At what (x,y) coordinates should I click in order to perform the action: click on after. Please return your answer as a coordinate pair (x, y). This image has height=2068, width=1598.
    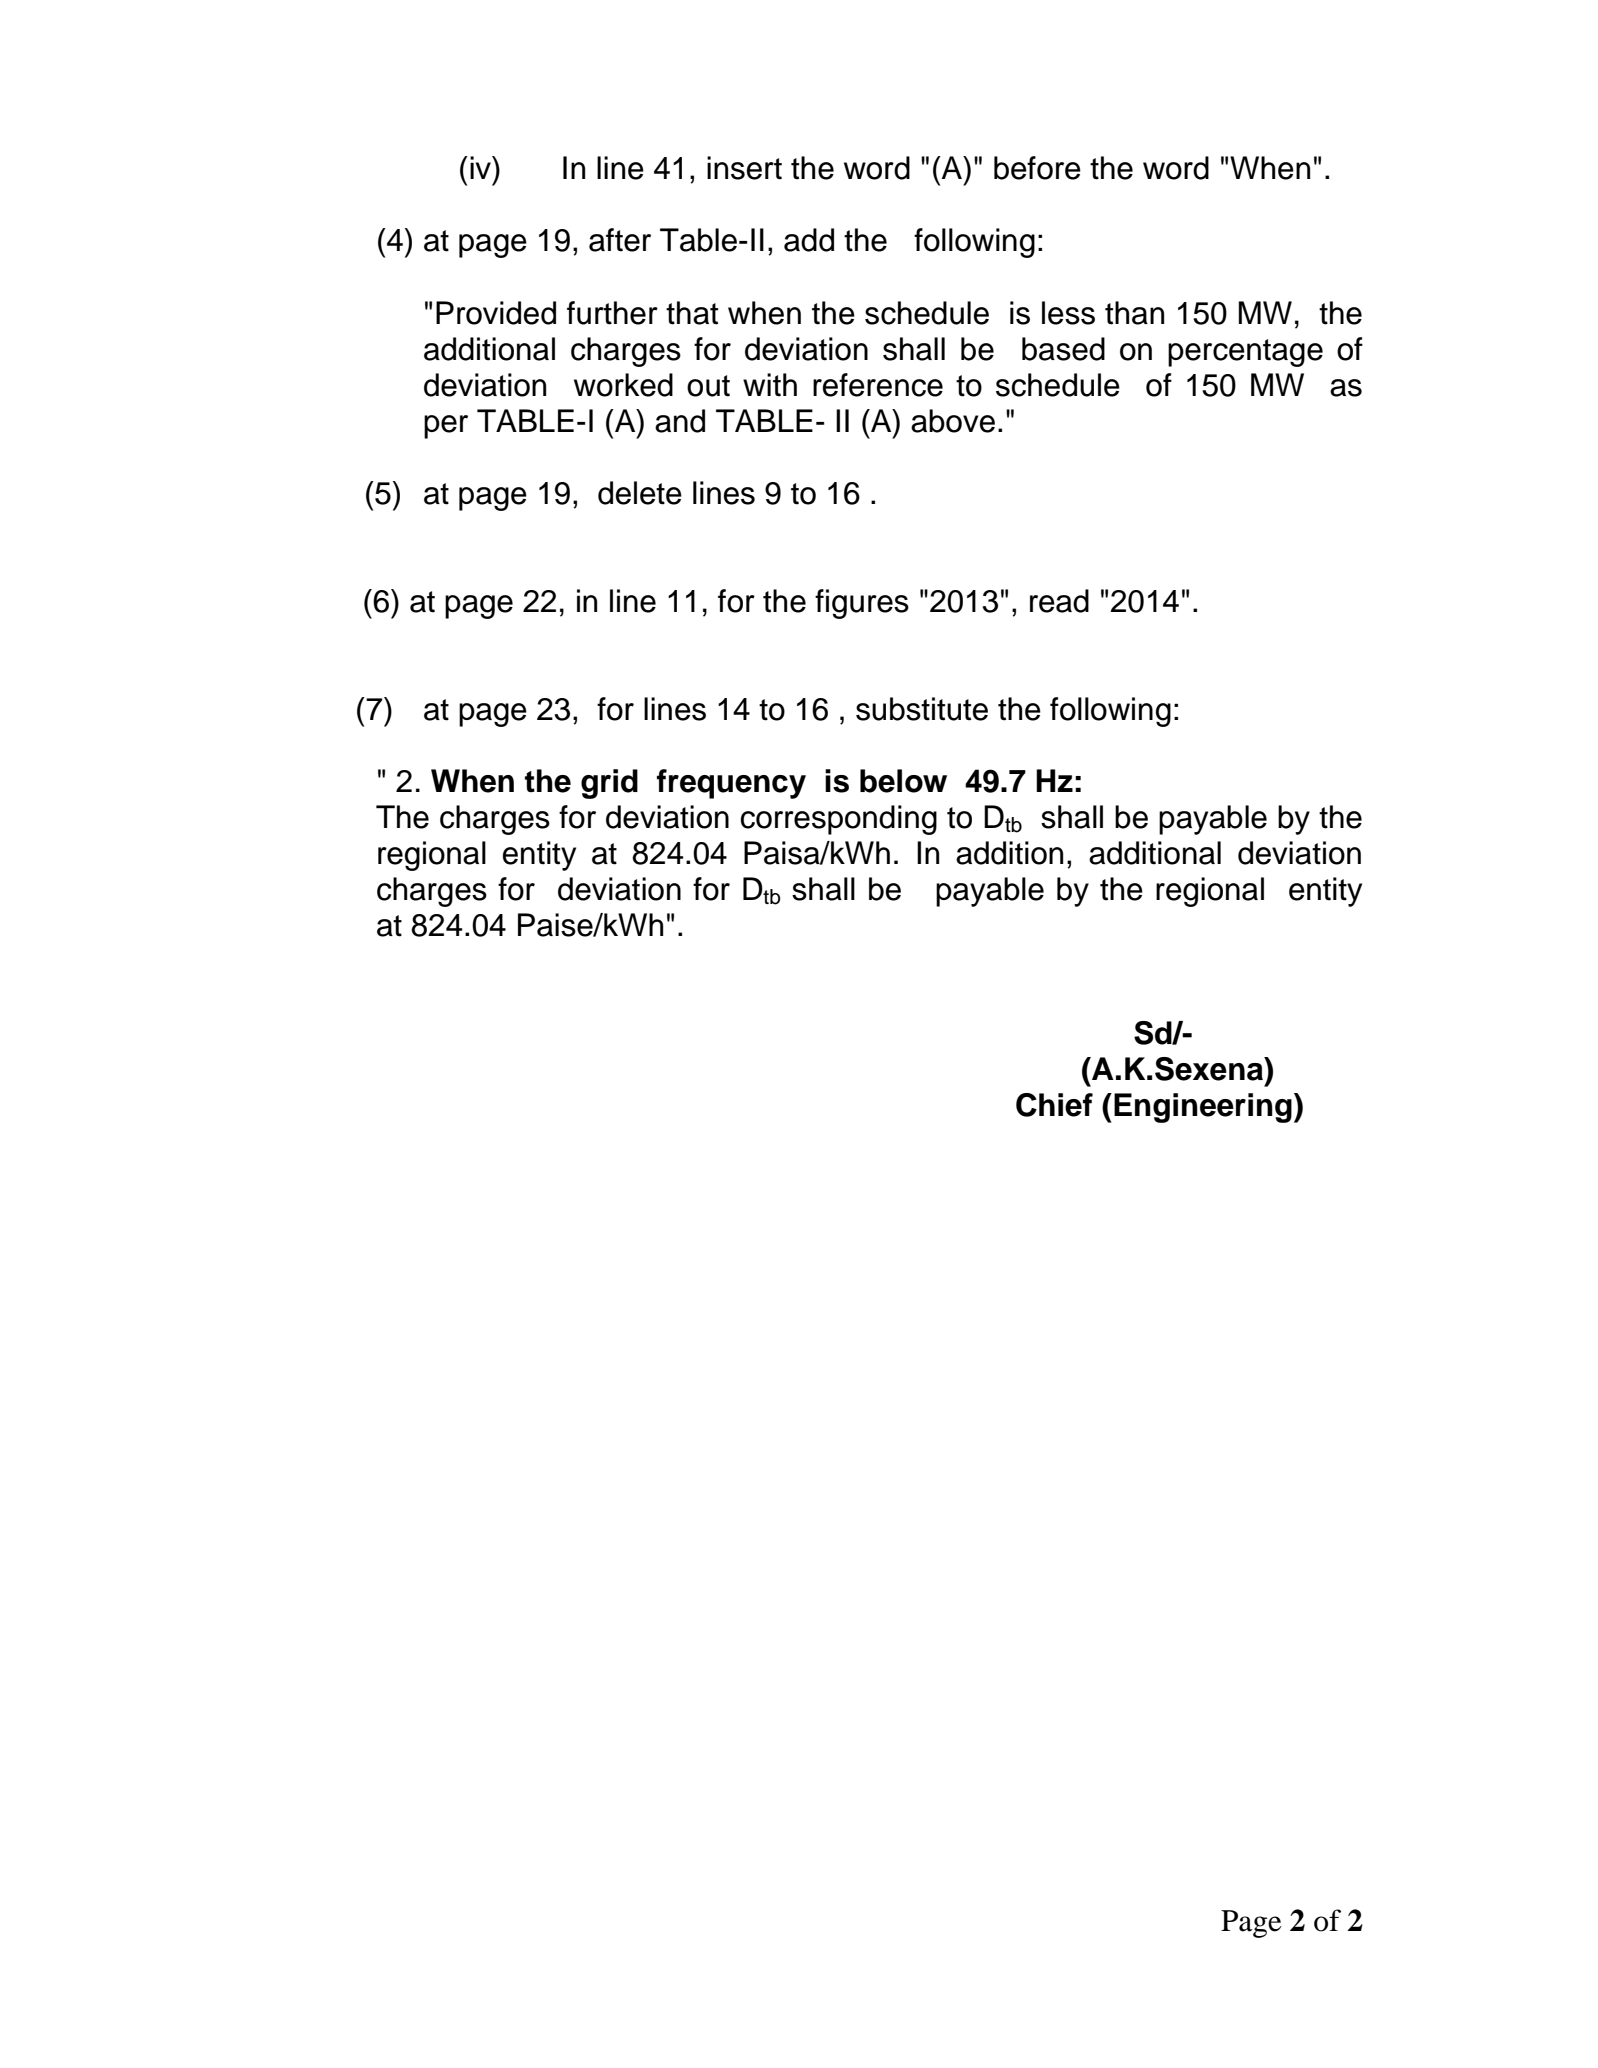
    Looking at the image, I should click on (620, 240).
